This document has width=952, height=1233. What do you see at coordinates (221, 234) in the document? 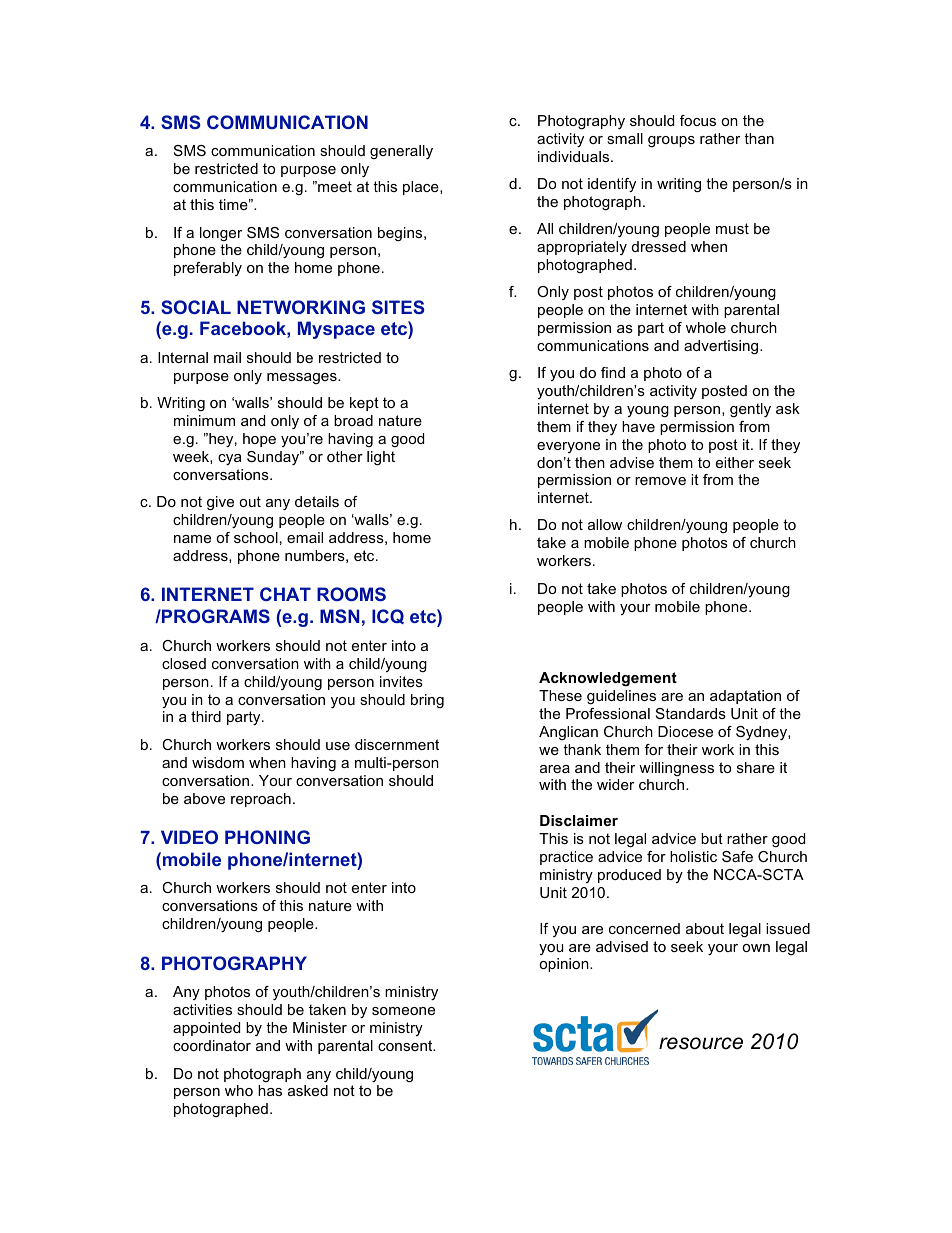
I see `longer` at bounding box center [221, 234].
